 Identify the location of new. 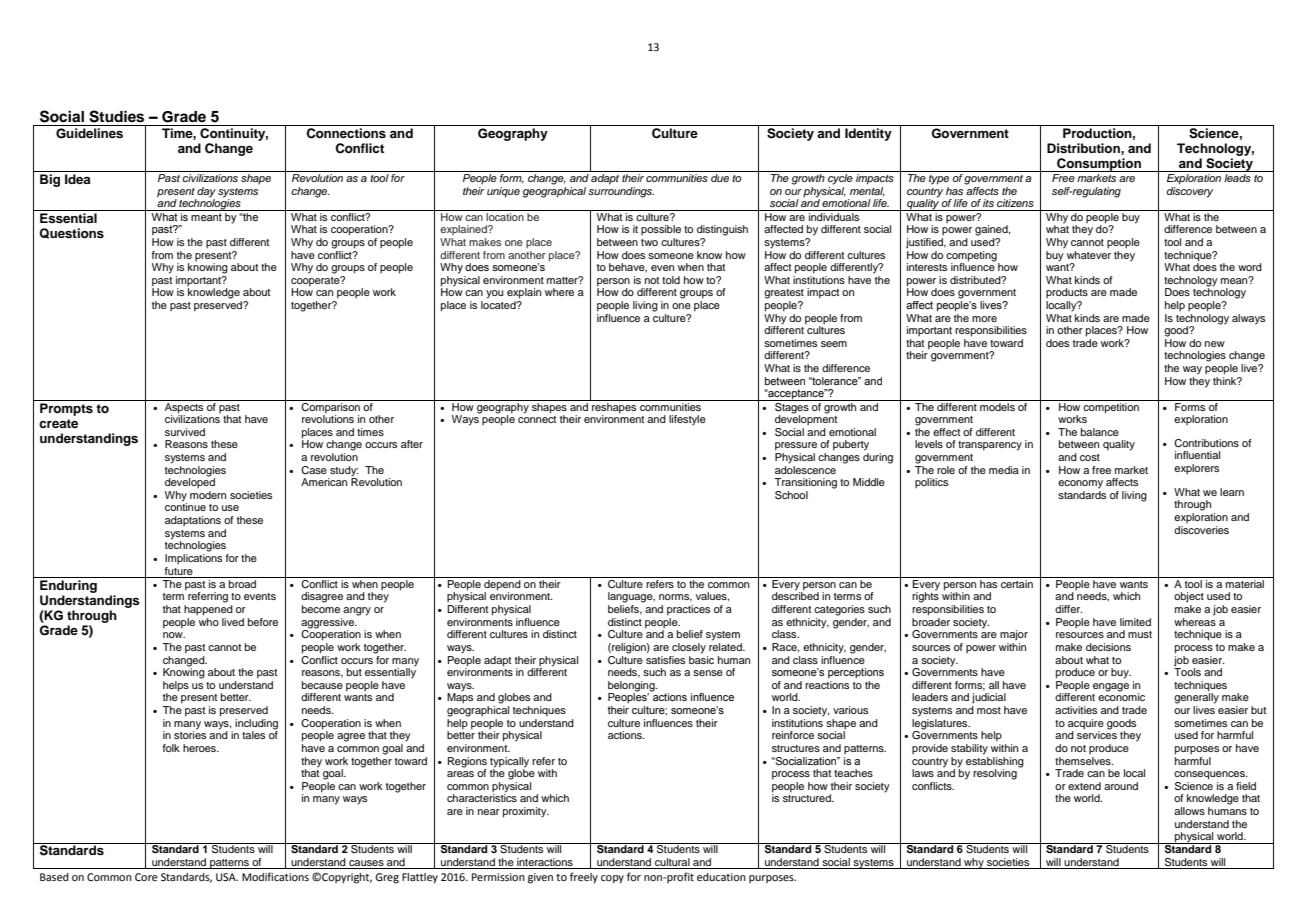
(1215, 344).
